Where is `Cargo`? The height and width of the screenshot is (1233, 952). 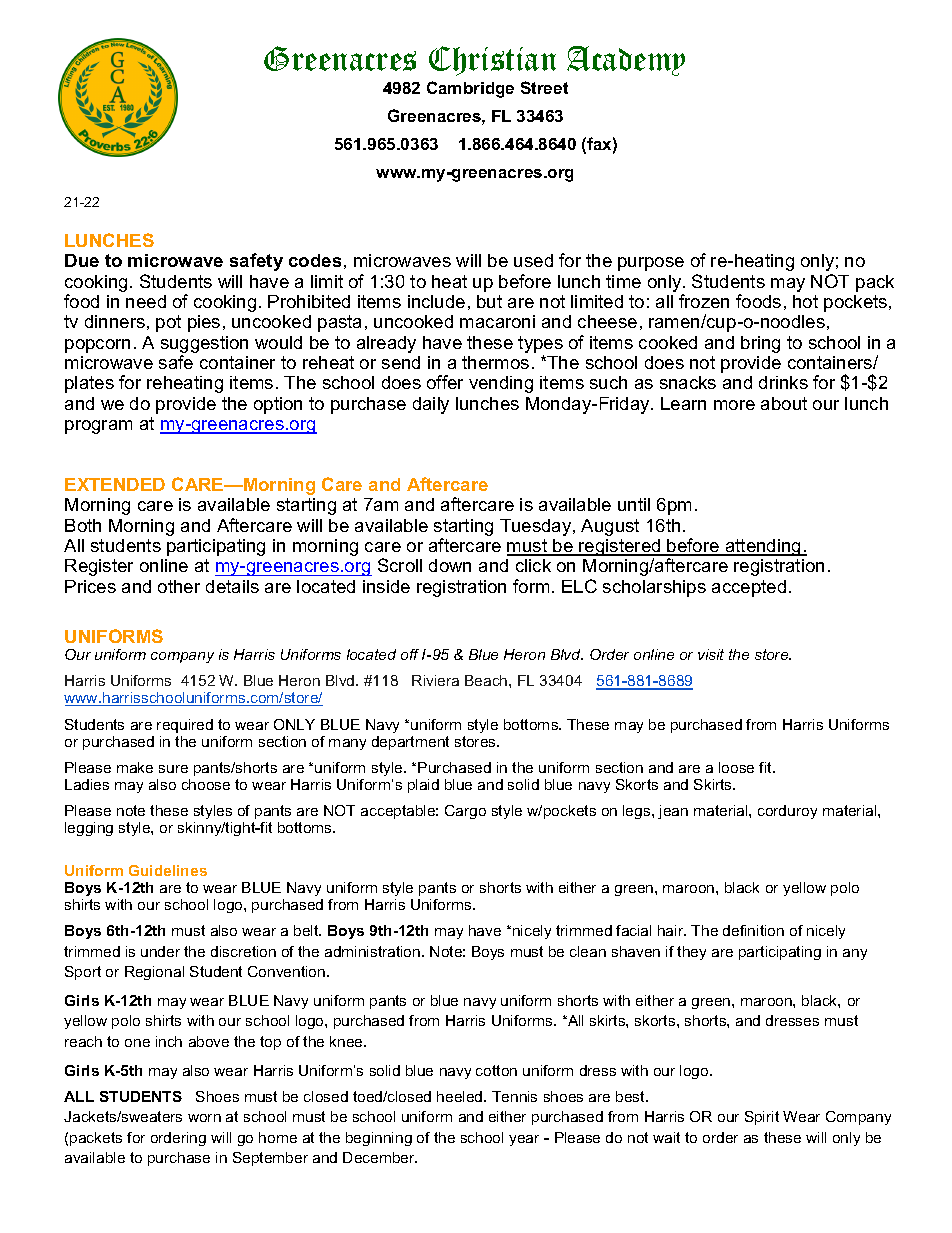 Cargo is located at coordinates (465, 812).
